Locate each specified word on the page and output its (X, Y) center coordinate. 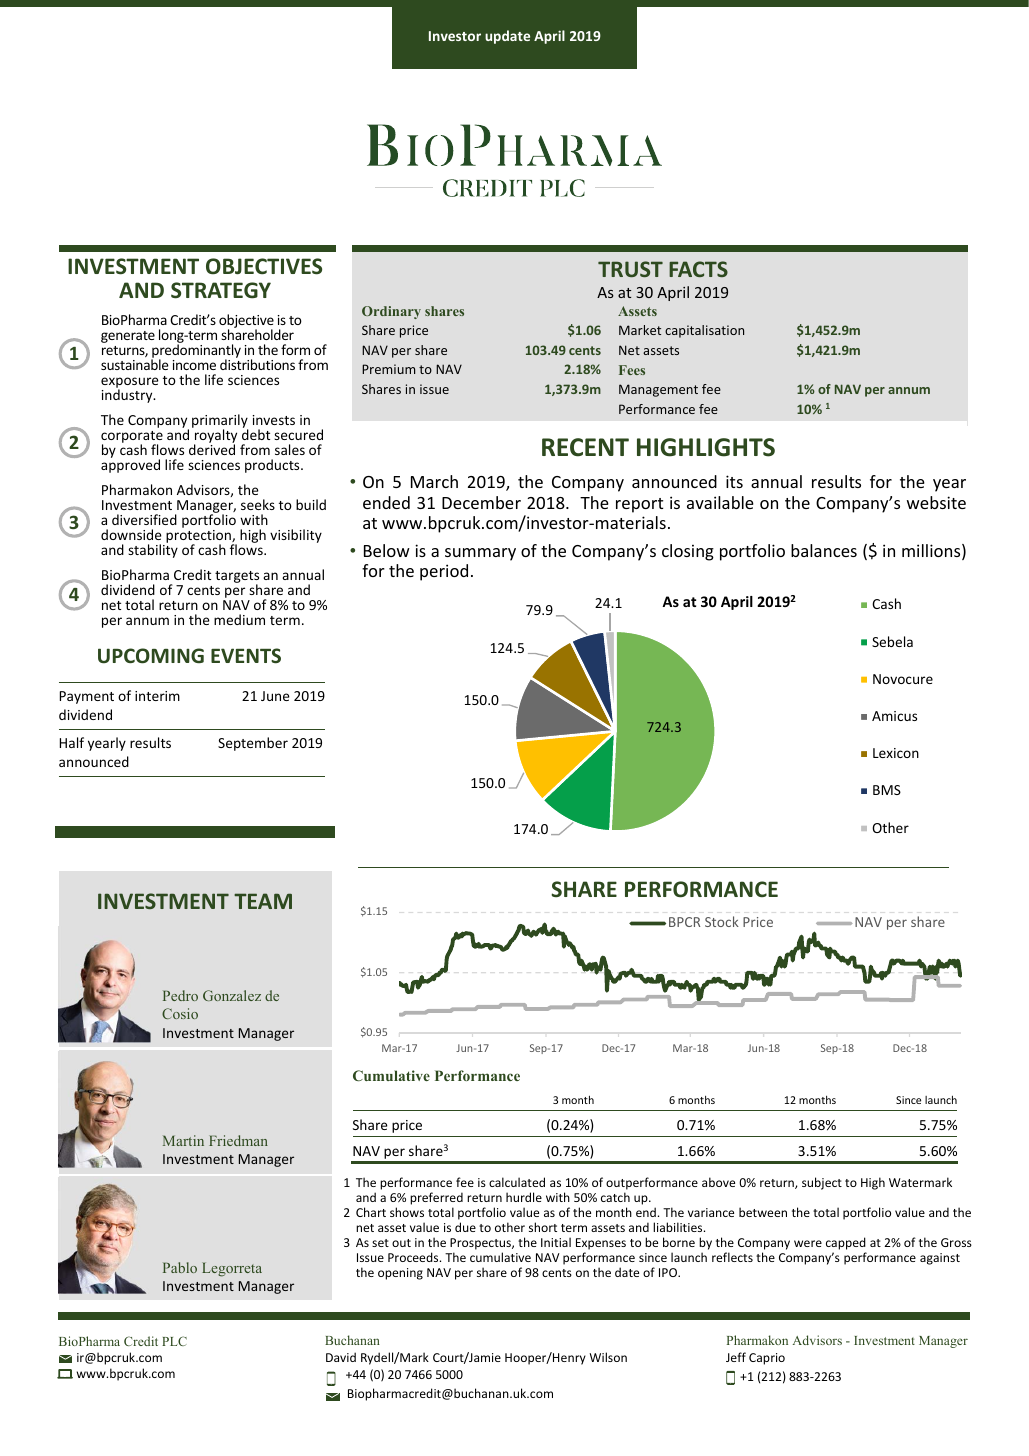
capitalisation (704, 331)
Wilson (608, 1357)
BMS (887, 790)
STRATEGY (221, 290)
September (253, 744)
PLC (174, 1341)
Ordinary (391, 312)
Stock (722, 921)
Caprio (767, 1359)
